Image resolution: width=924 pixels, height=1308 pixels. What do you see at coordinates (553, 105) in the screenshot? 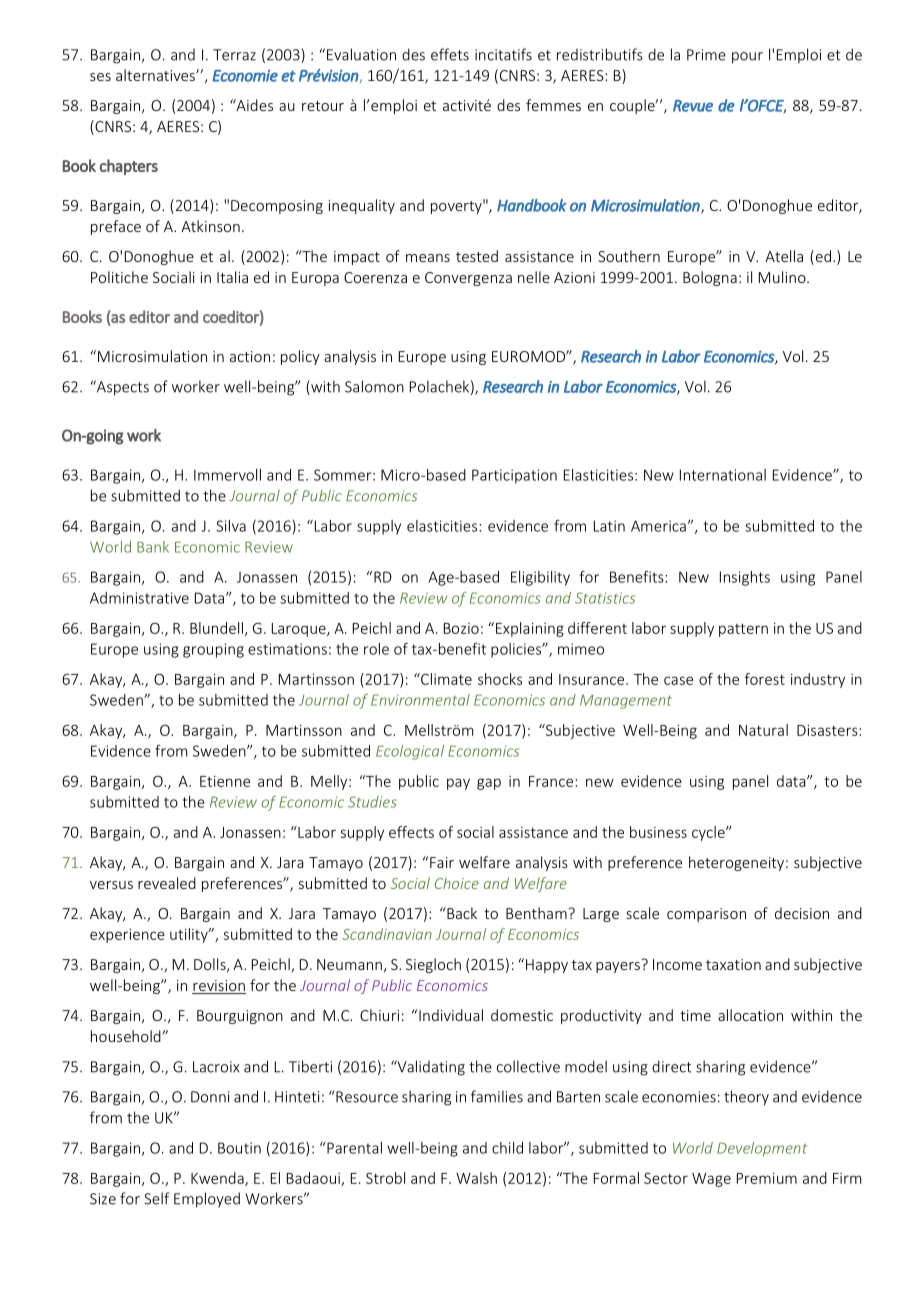
I see `femmes` at bounding box center [553, 105].
